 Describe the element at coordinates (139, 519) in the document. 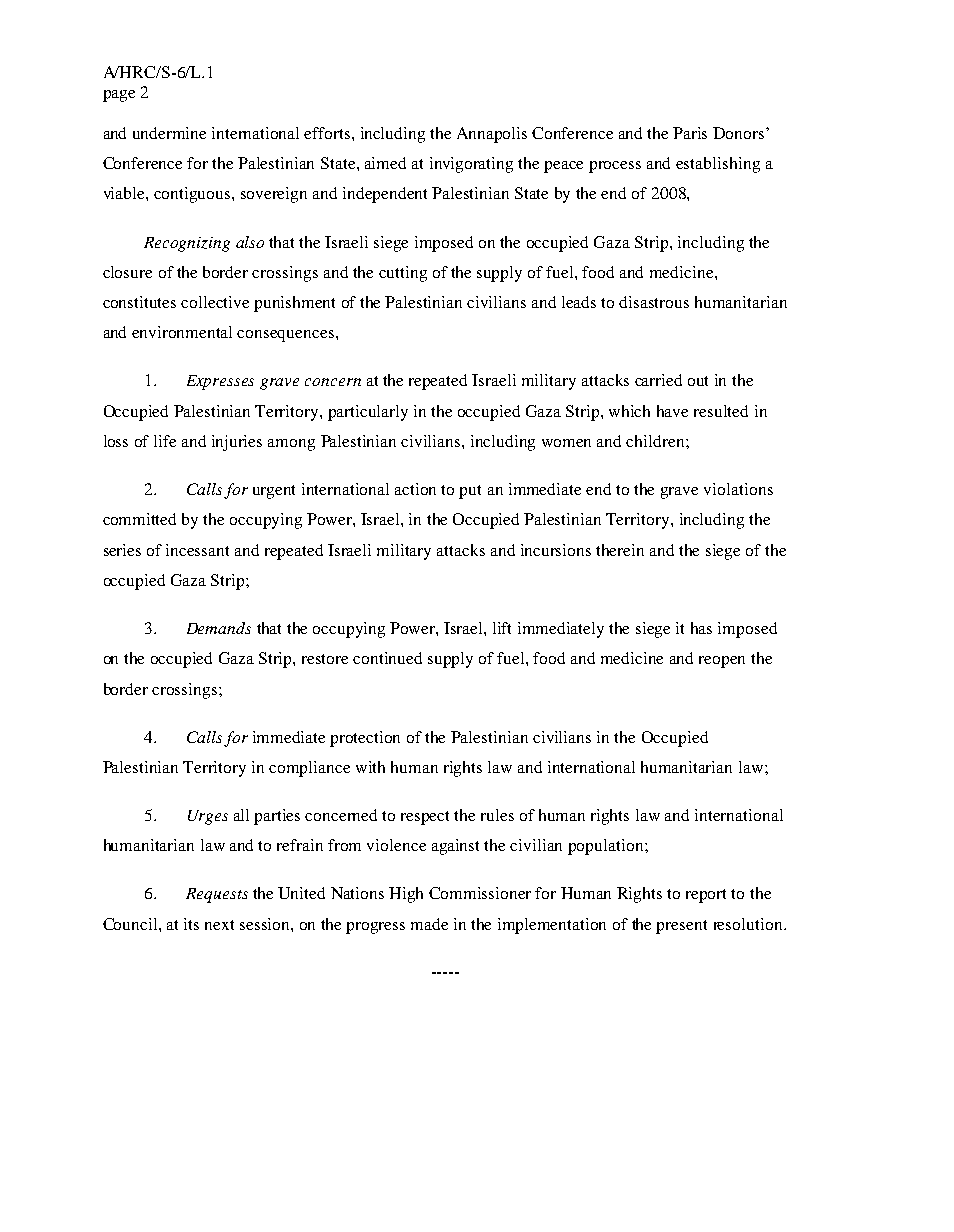

I see `committed` at that location.
